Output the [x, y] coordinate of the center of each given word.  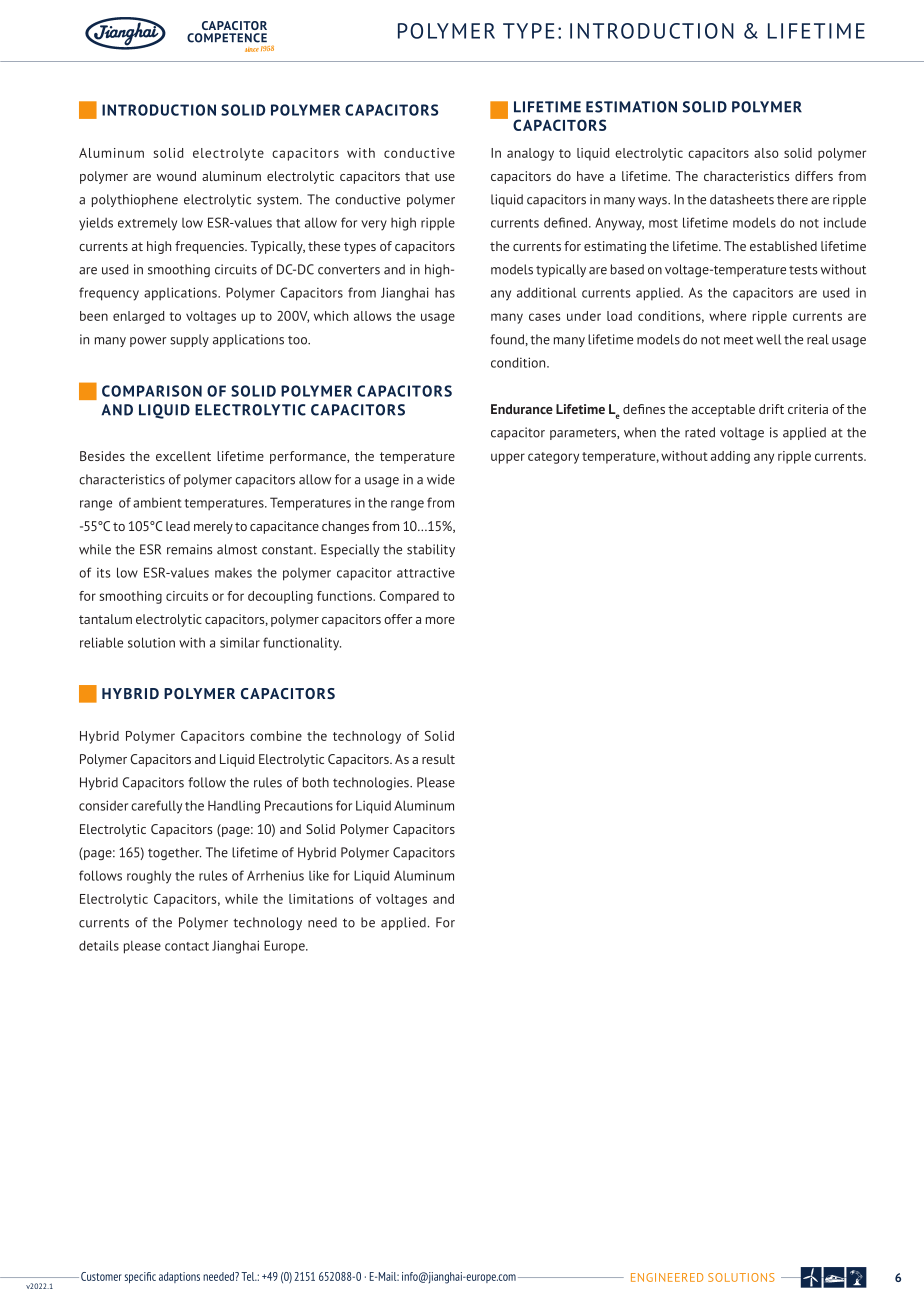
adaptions [179, 1277]
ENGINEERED [667, 1277]
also [766, 153]
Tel [249, 1276]
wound [176, 176]
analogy [530, 154]
